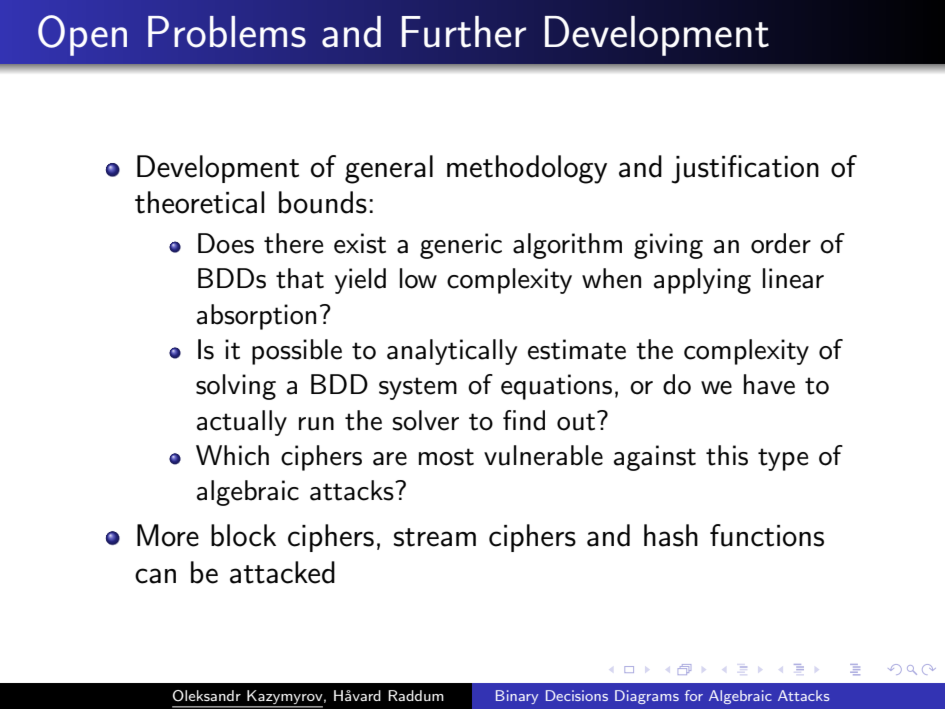 The width and height of the document is (945, 709). I want to click on Oleksandr, so click(207, 696).
